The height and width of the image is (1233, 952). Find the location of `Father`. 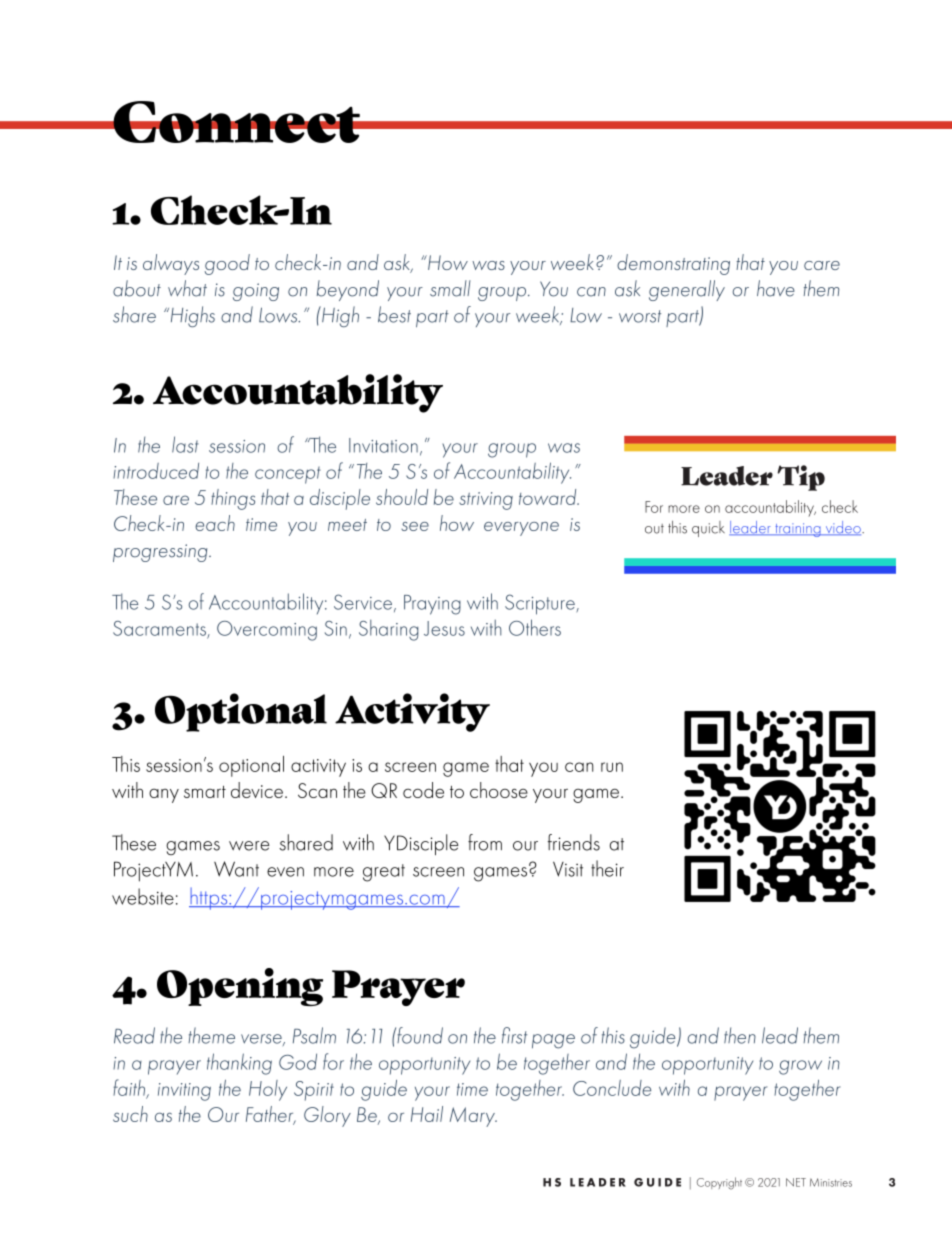

Father is located at coordinates (271, 1115).
